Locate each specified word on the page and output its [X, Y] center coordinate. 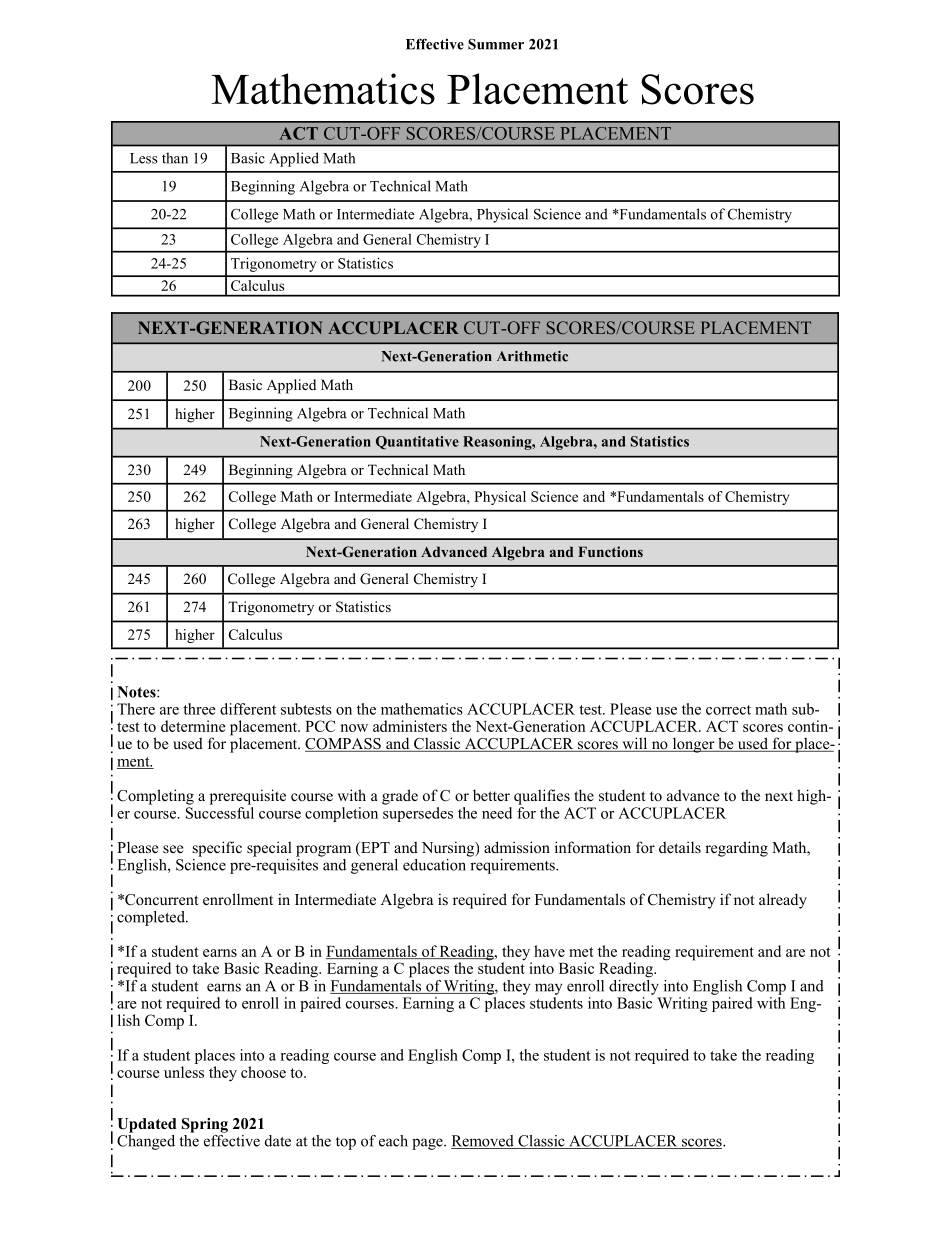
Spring [205, 1125]
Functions [610, 551]
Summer [496, 44]
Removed [483, 1142]
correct [728, 710]
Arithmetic [532, 356]
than [175, 158]
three [199, 709]
